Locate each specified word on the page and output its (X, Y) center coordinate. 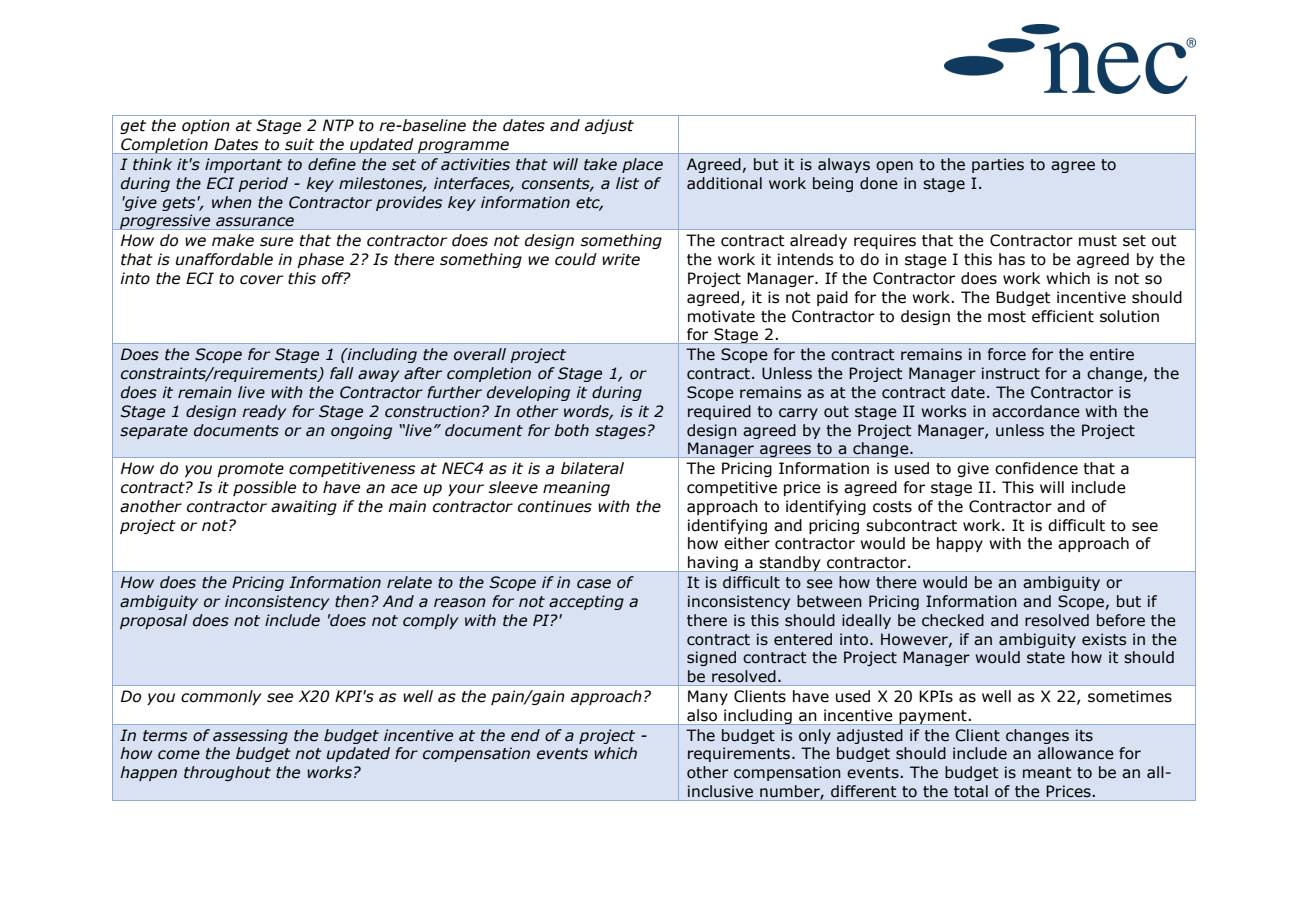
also (702, 715)
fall (341, 373)
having (713, 564)
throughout (227, 773)
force (1007, 354)
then (352, 601)
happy (960, 544)
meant (1047, 773)
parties (998, 165)
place (642, 165)
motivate (721, 316)
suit (299, 144)
